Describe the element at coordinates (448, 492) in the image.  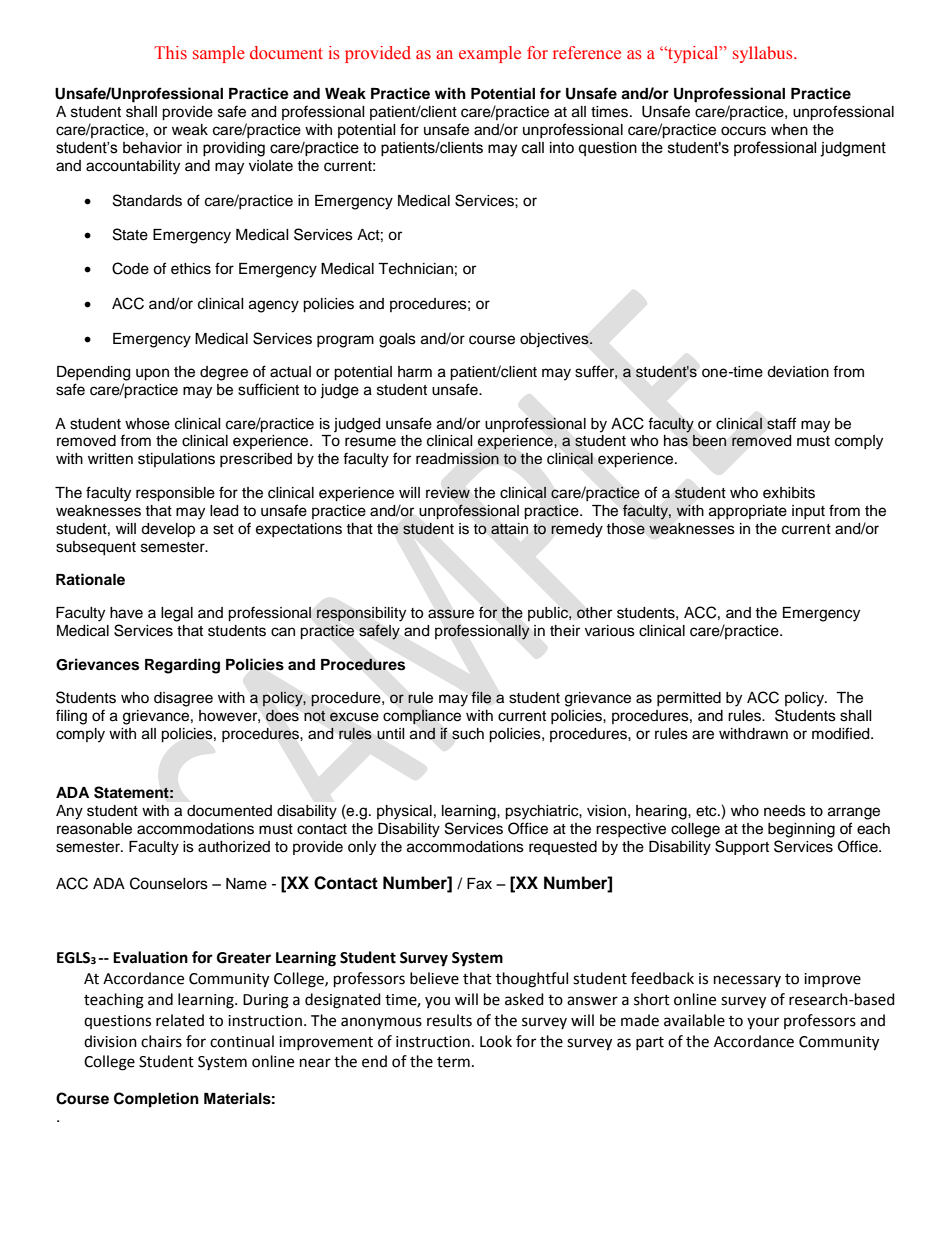
I see `review` at that location.
